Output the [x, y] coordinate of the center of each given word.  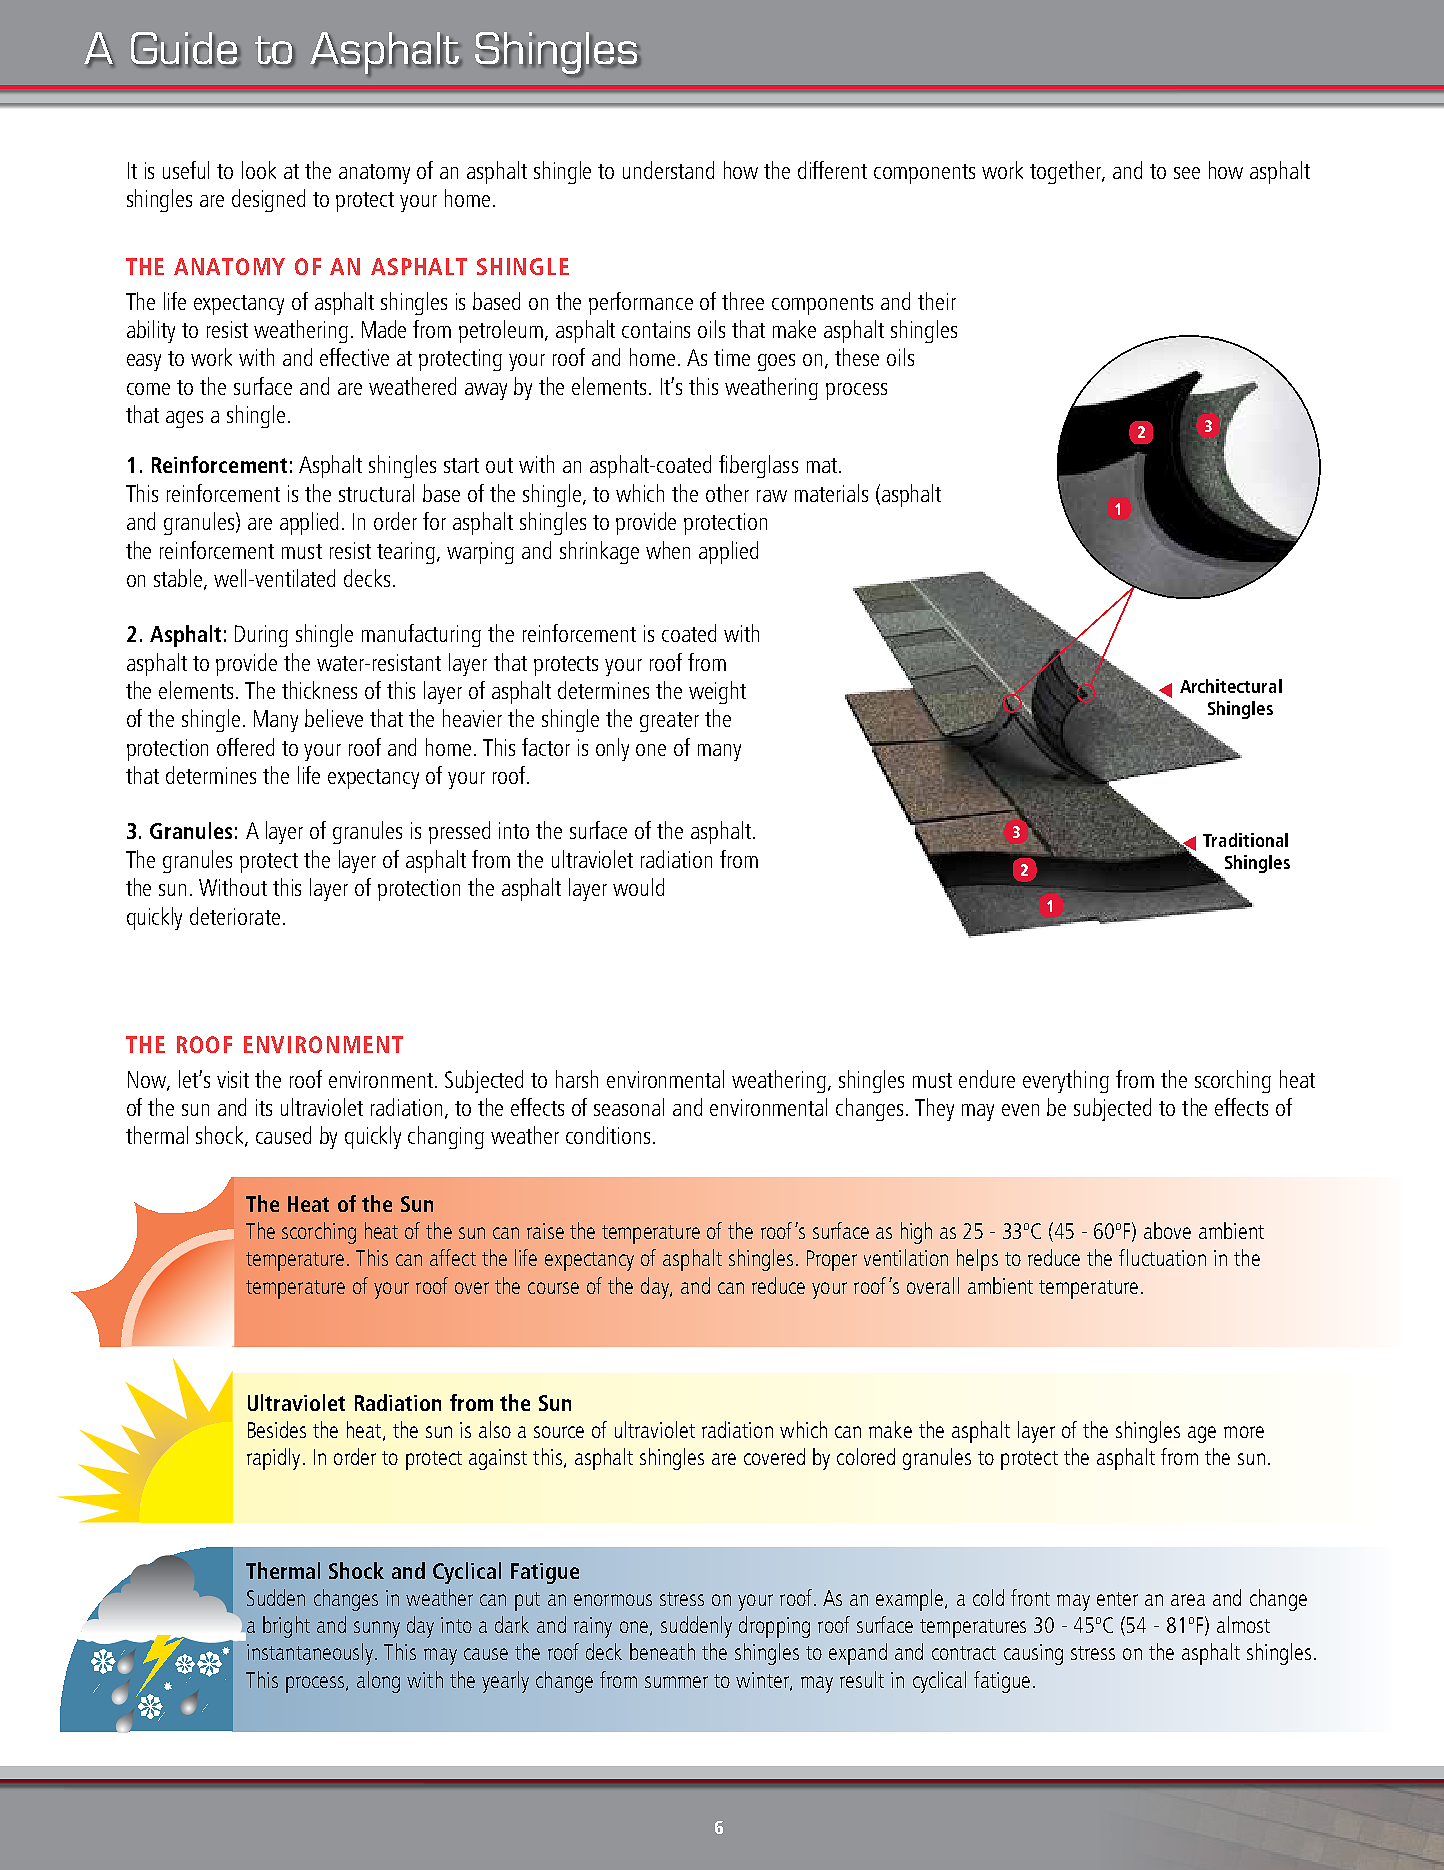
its [264, 1107]
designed [268, 200]
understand [668, 170]
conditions [608, 1135]
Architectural [1231, 686]
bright [286, 1627]
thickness [319, 690]
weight [717, 692]
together [1067, 172]
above [1167, 1230]
